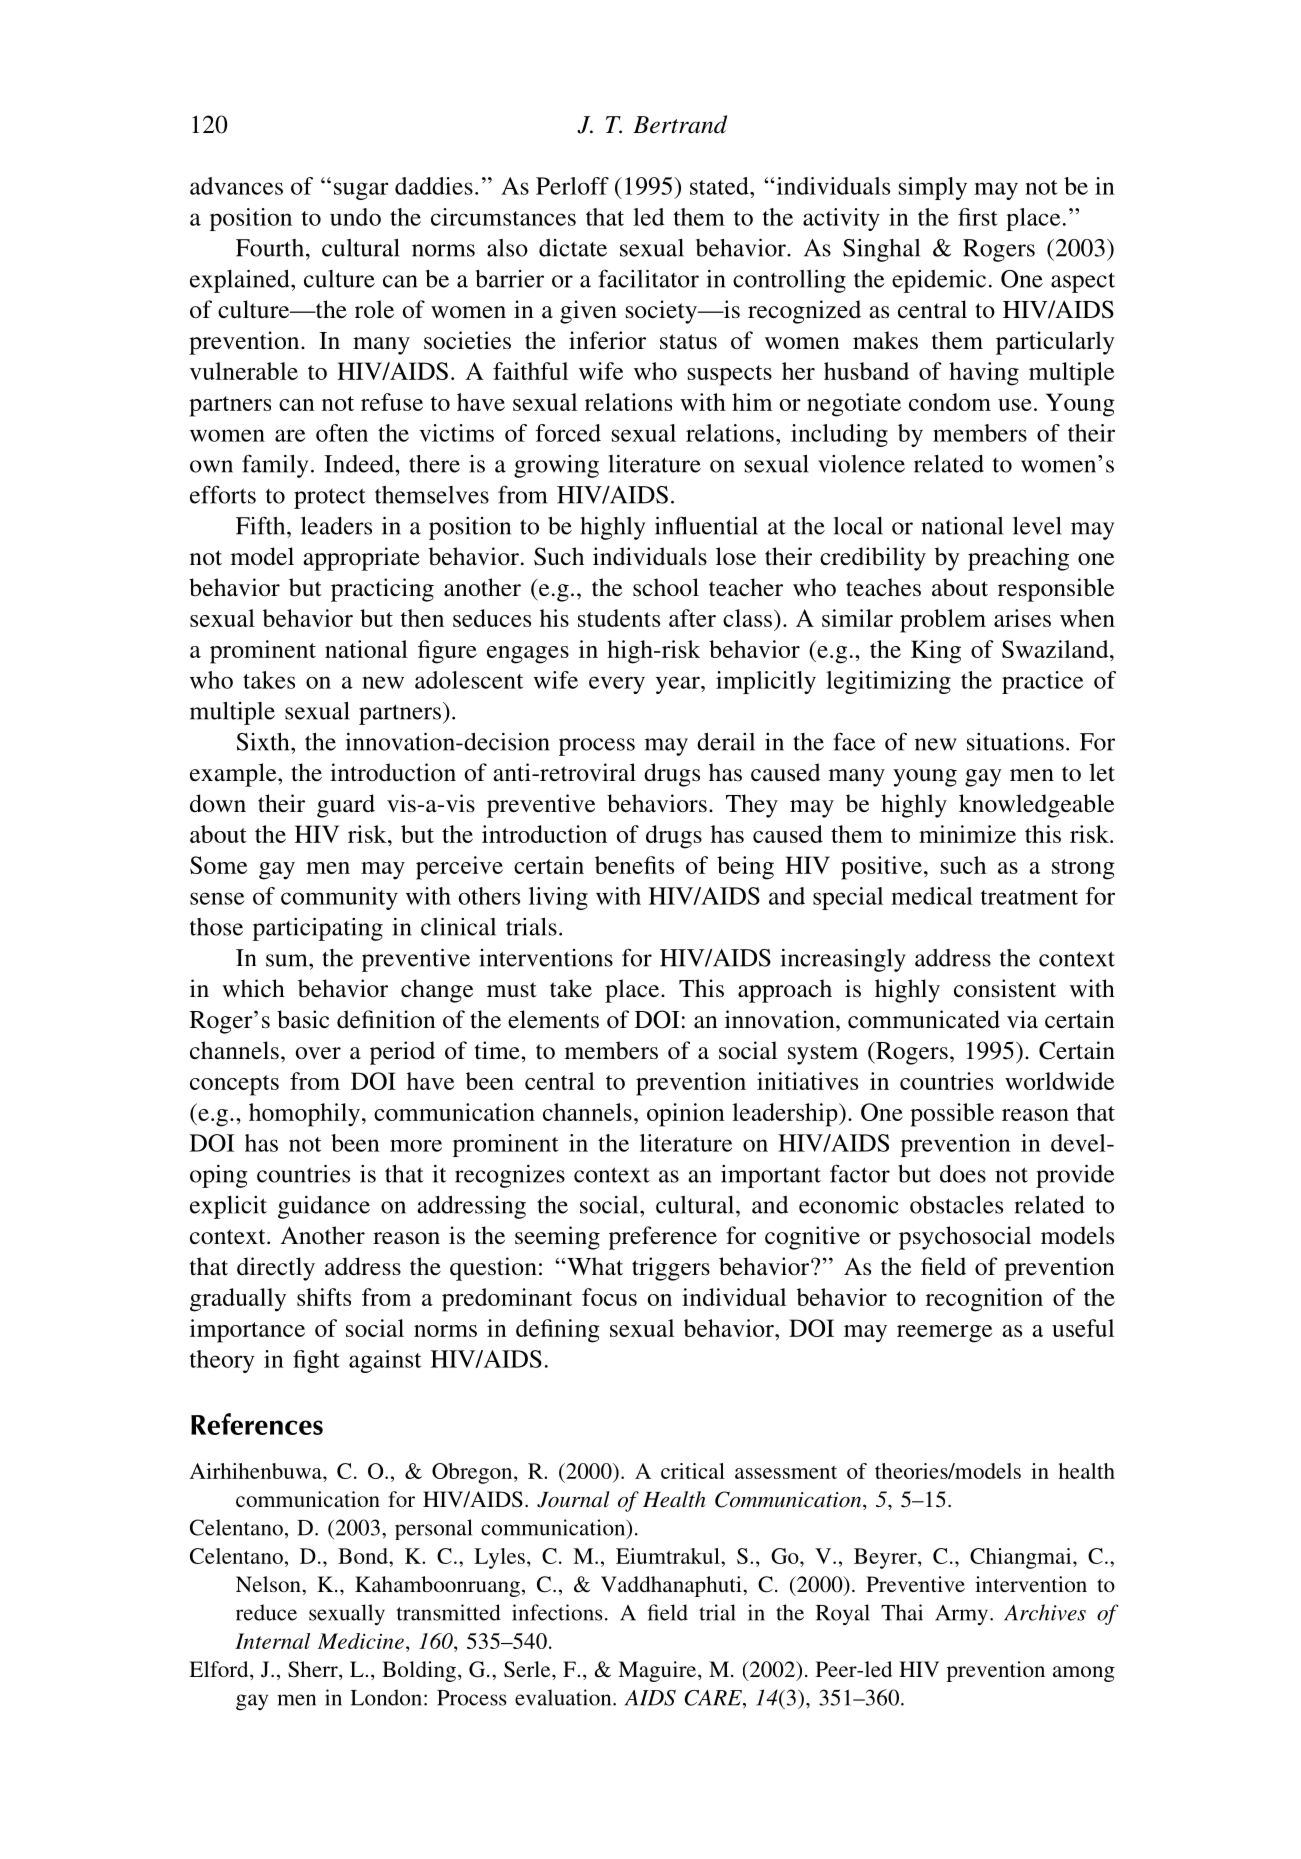 Image resolution: width=1301 pixels, height=1859 pixels. Describe the element at coordinates (680, 124) in the page. I see `Bertrand` at that location.
